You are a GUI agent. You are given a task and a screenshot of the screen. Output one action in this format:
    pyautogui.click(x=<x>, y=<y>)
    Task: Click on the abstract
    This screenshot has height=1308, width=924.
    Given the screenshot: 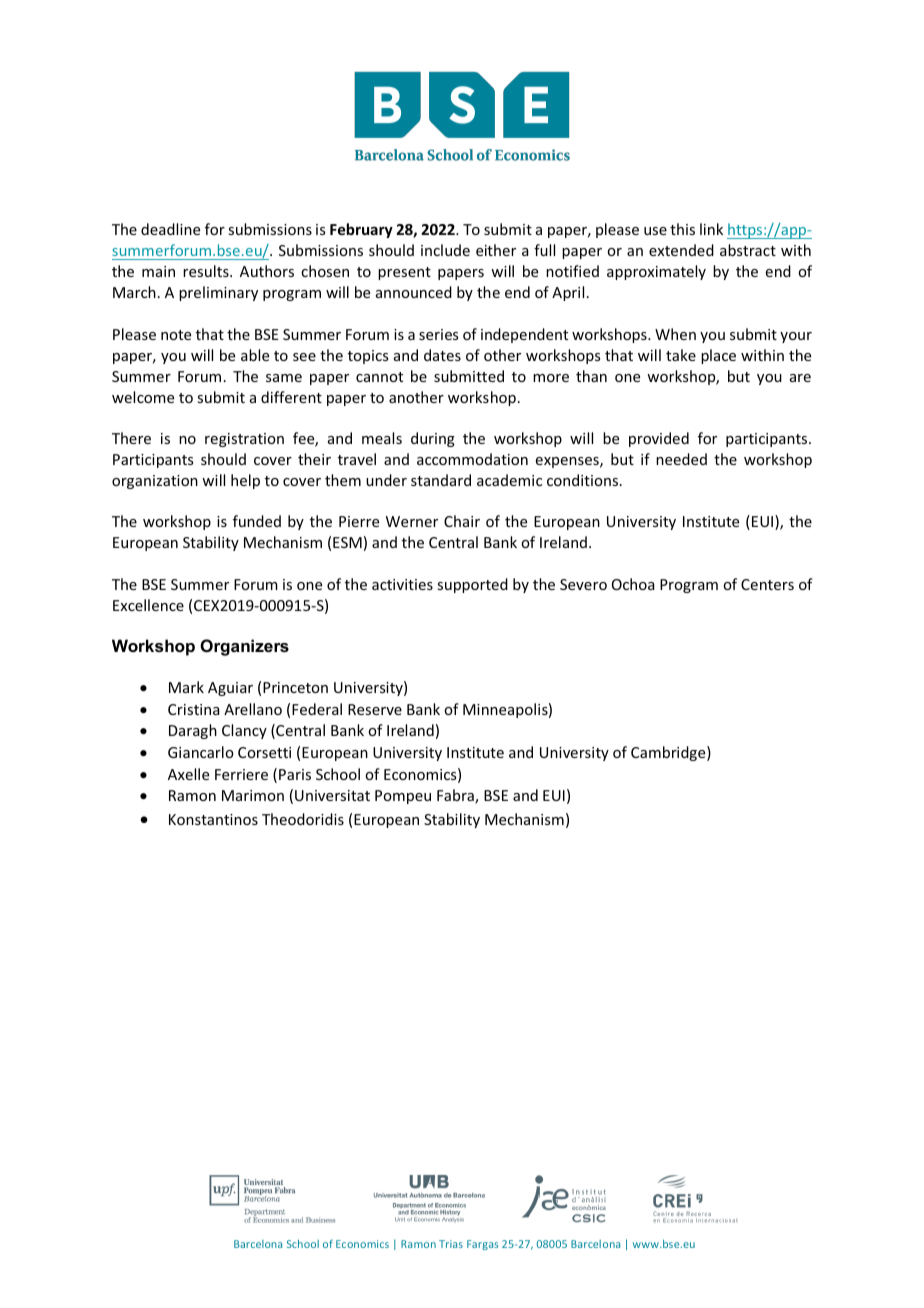 What is the action you would take?
    pyautogui.click(x=748, y=250)
